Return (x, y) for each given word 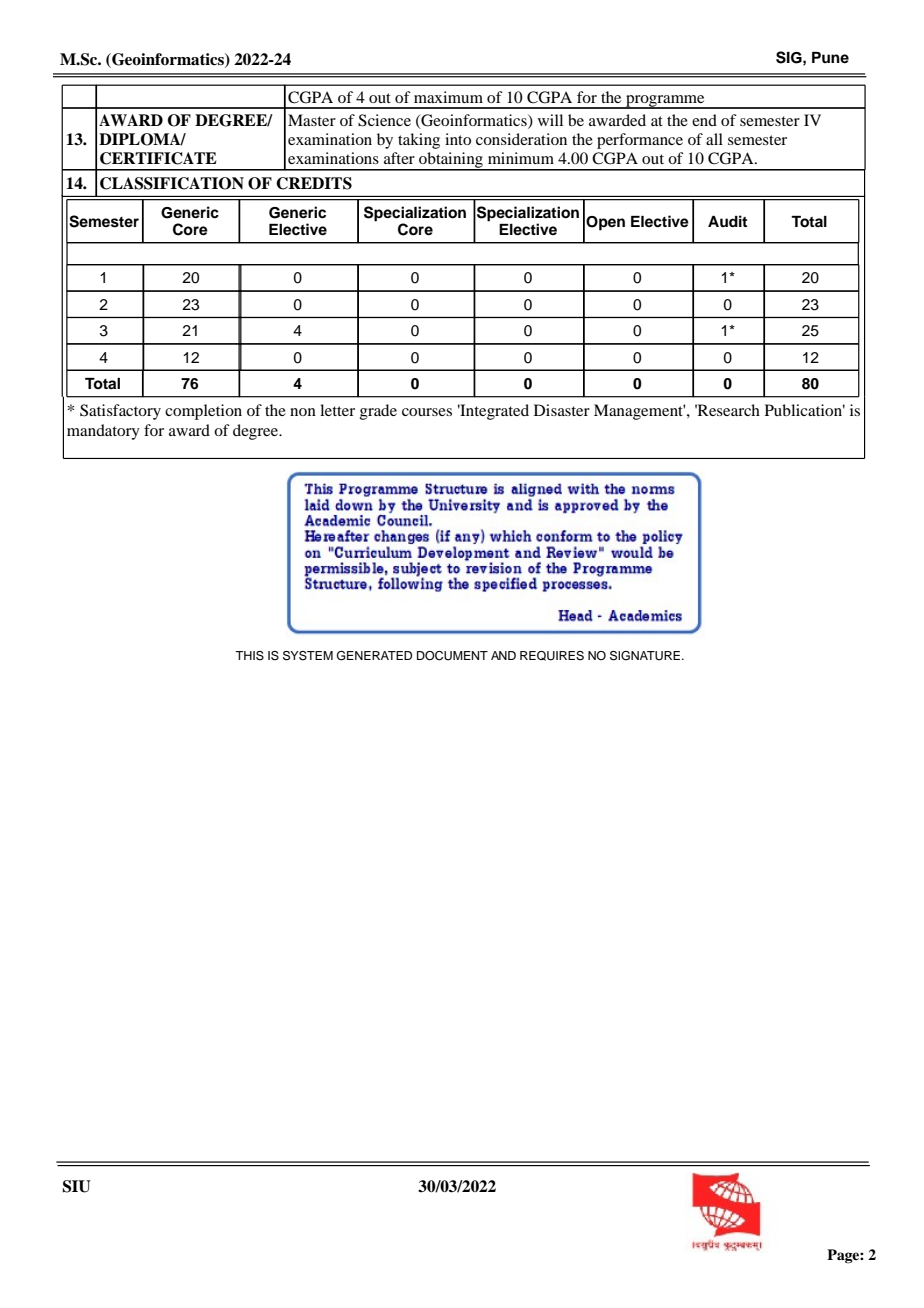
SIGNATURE (645, 656)
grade (378, 412)
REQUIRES (552, 656)
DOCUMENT (452, 656)
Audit (727, 221)
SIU (76, 1186)
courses (427, 412)
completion (203, 412)
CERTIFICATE (158, 158)
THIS (249, 656)
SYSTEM (308, 656)
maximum (448, 97)
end (704, 120)
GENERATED (374, 656)
